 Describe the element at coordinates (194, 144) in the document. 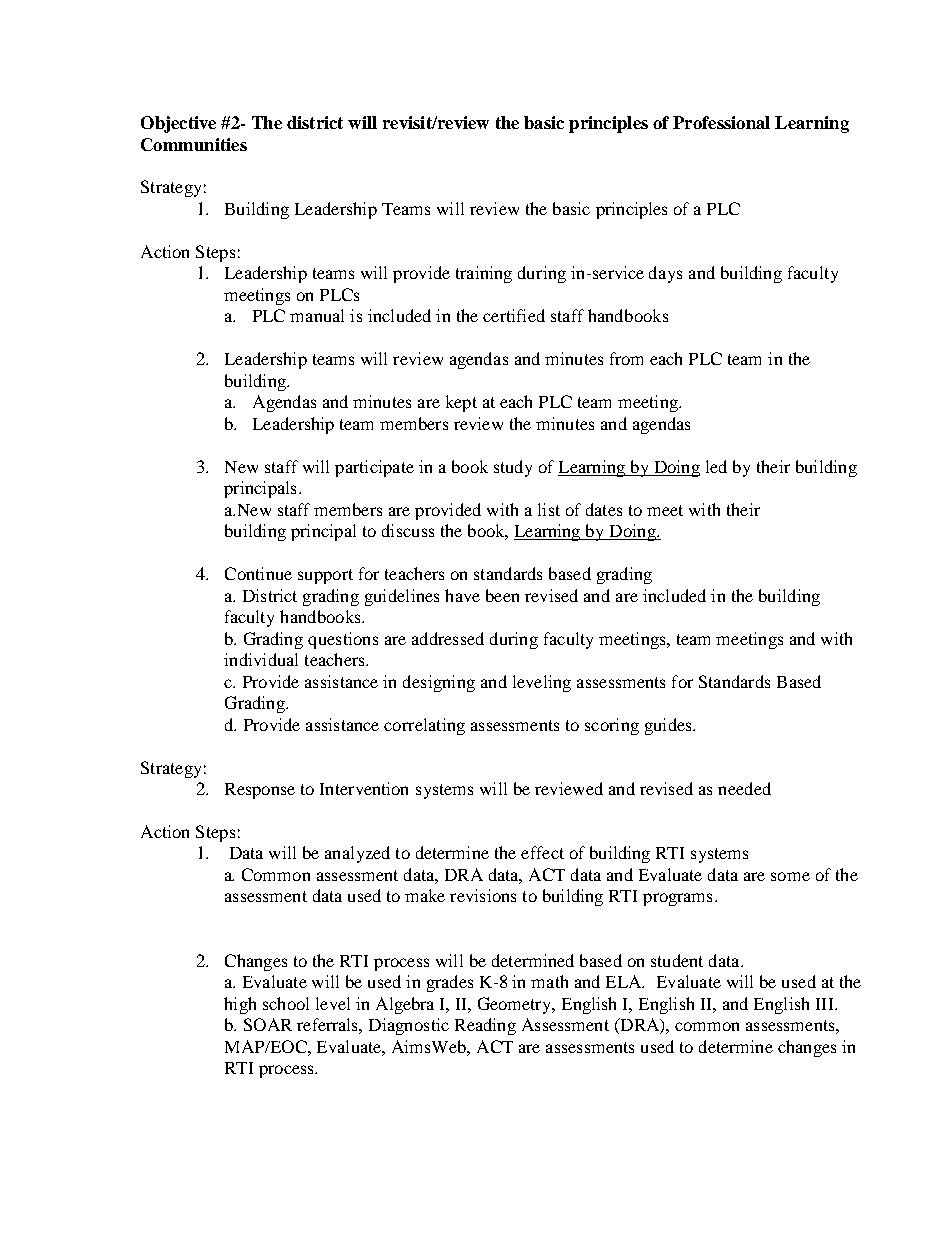

I see `Communities` at that location.
